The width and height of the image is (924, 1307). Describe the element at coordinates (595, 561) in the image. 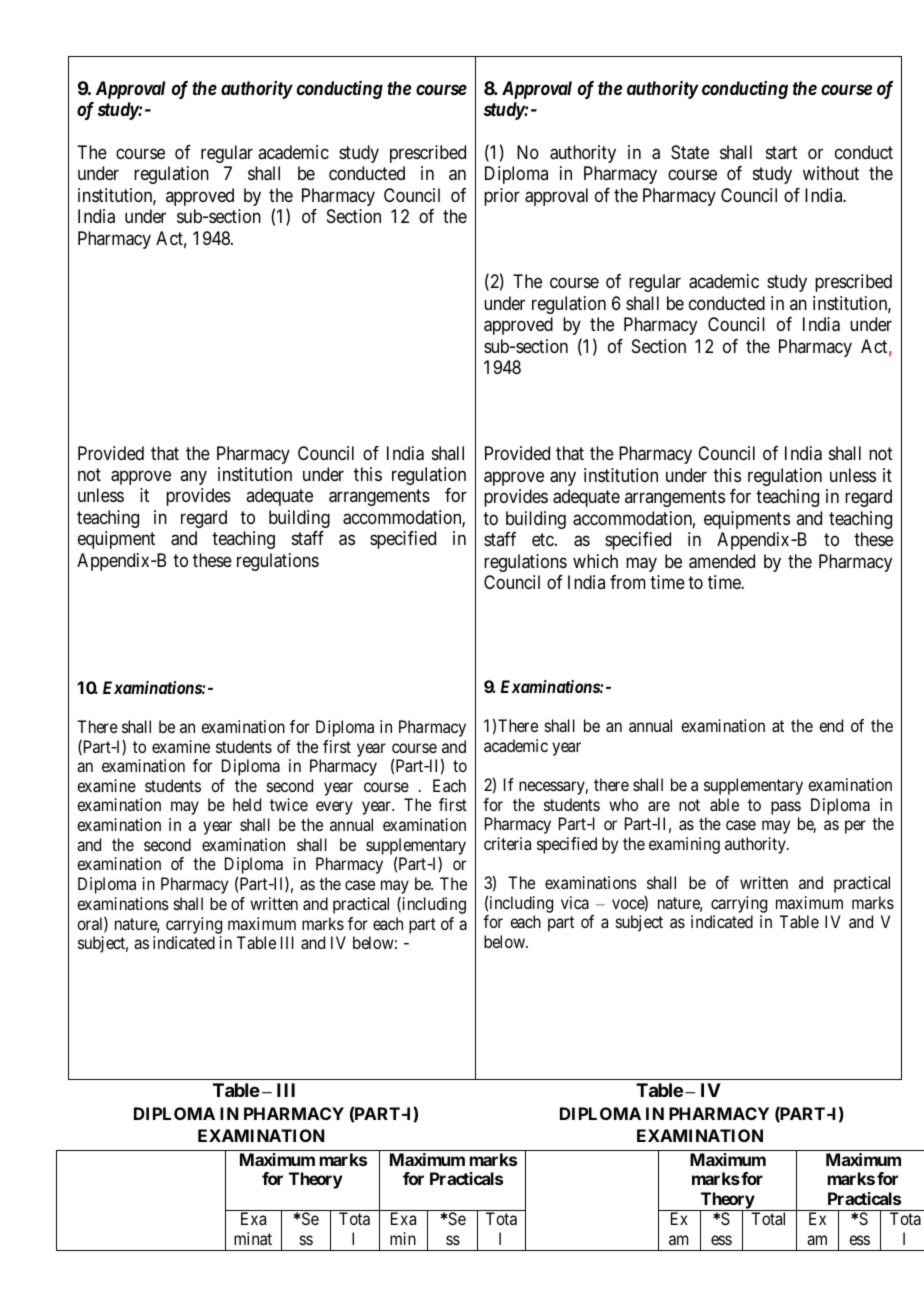

I see `which` at that location.
